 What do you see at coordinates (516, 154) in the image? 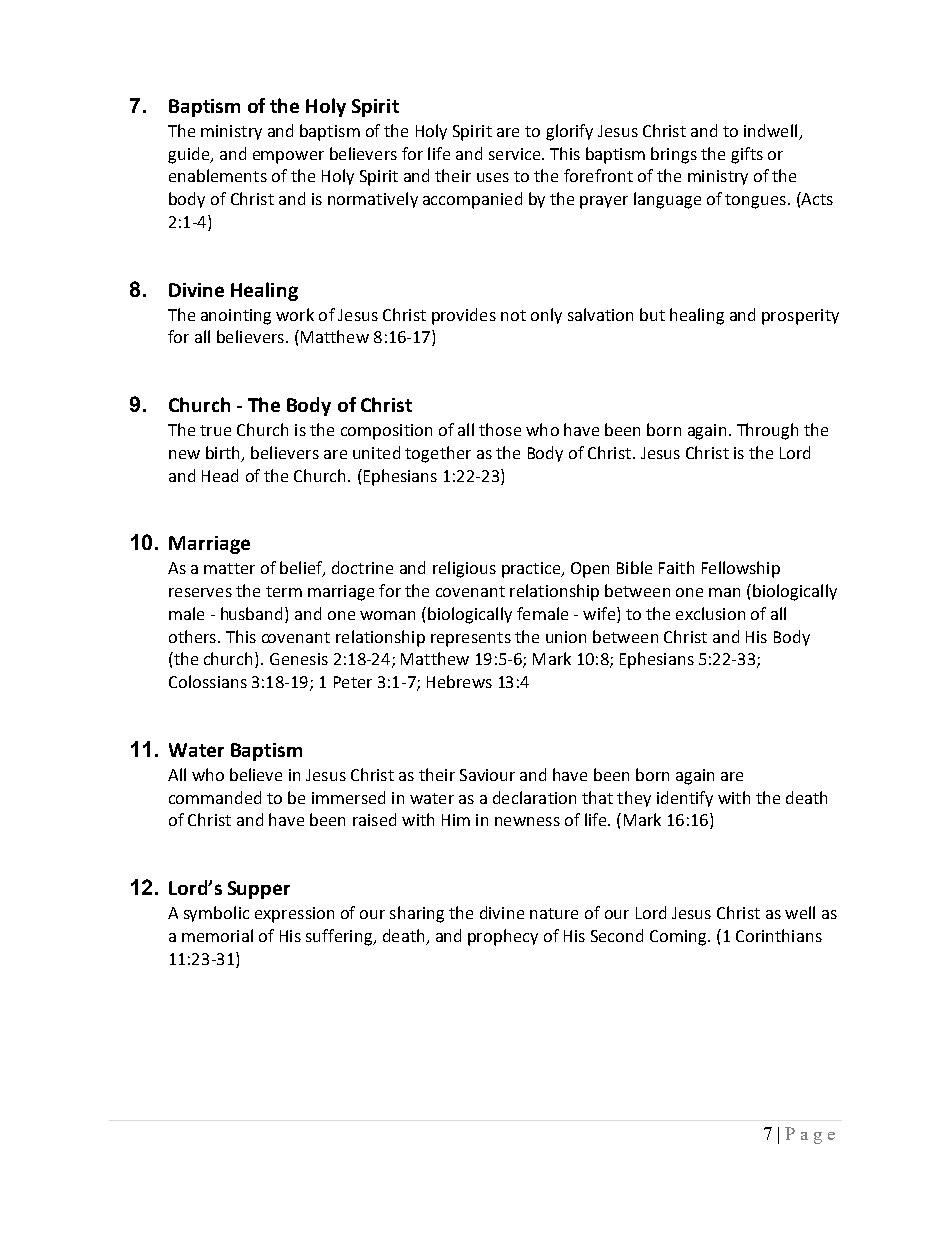
I see `service` at bounding box center [516, 154].
